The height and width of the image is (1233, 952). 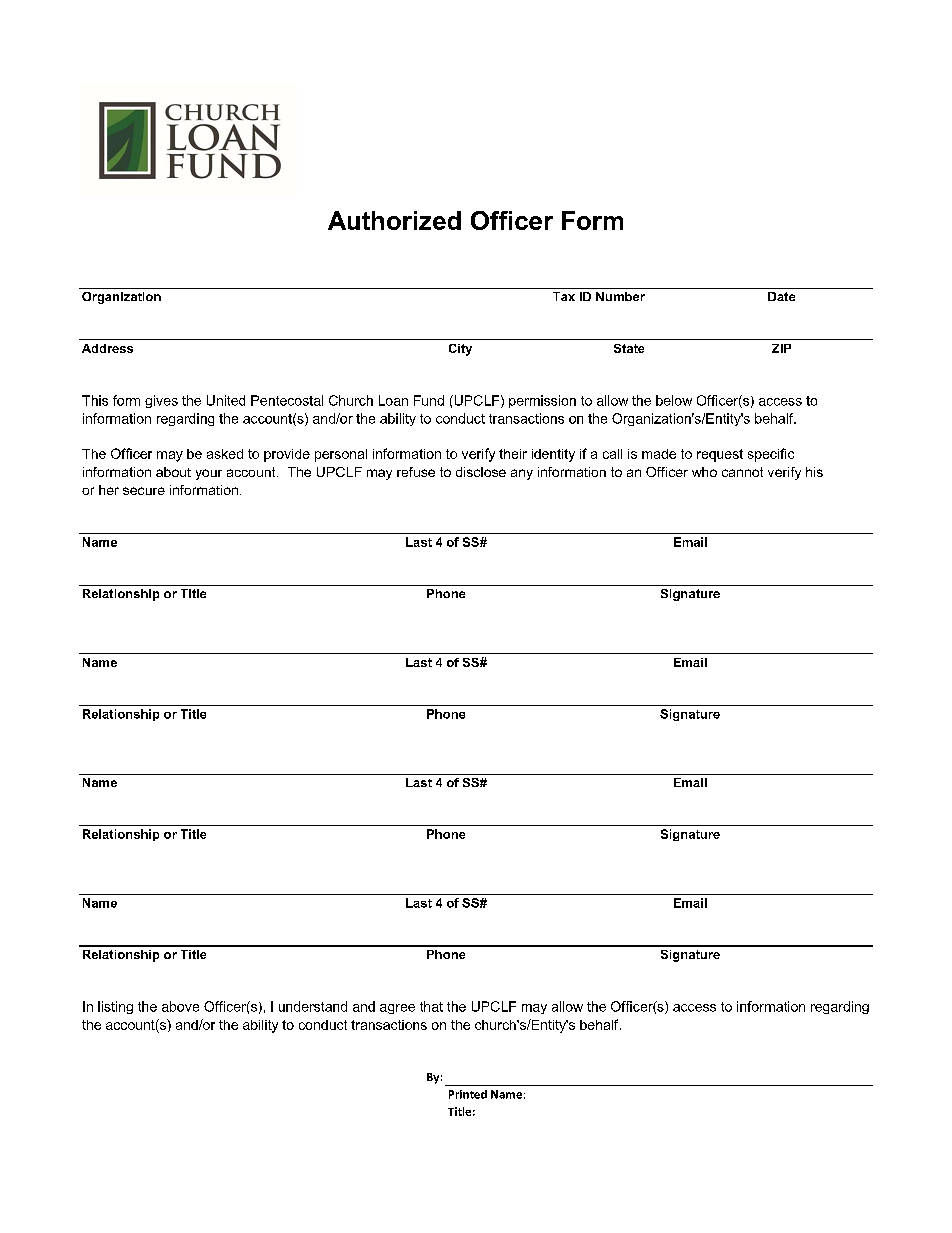 What do you see at coordinates (115, 1007) in the image?
I see `listing` at bounding box center [115, 1007].
